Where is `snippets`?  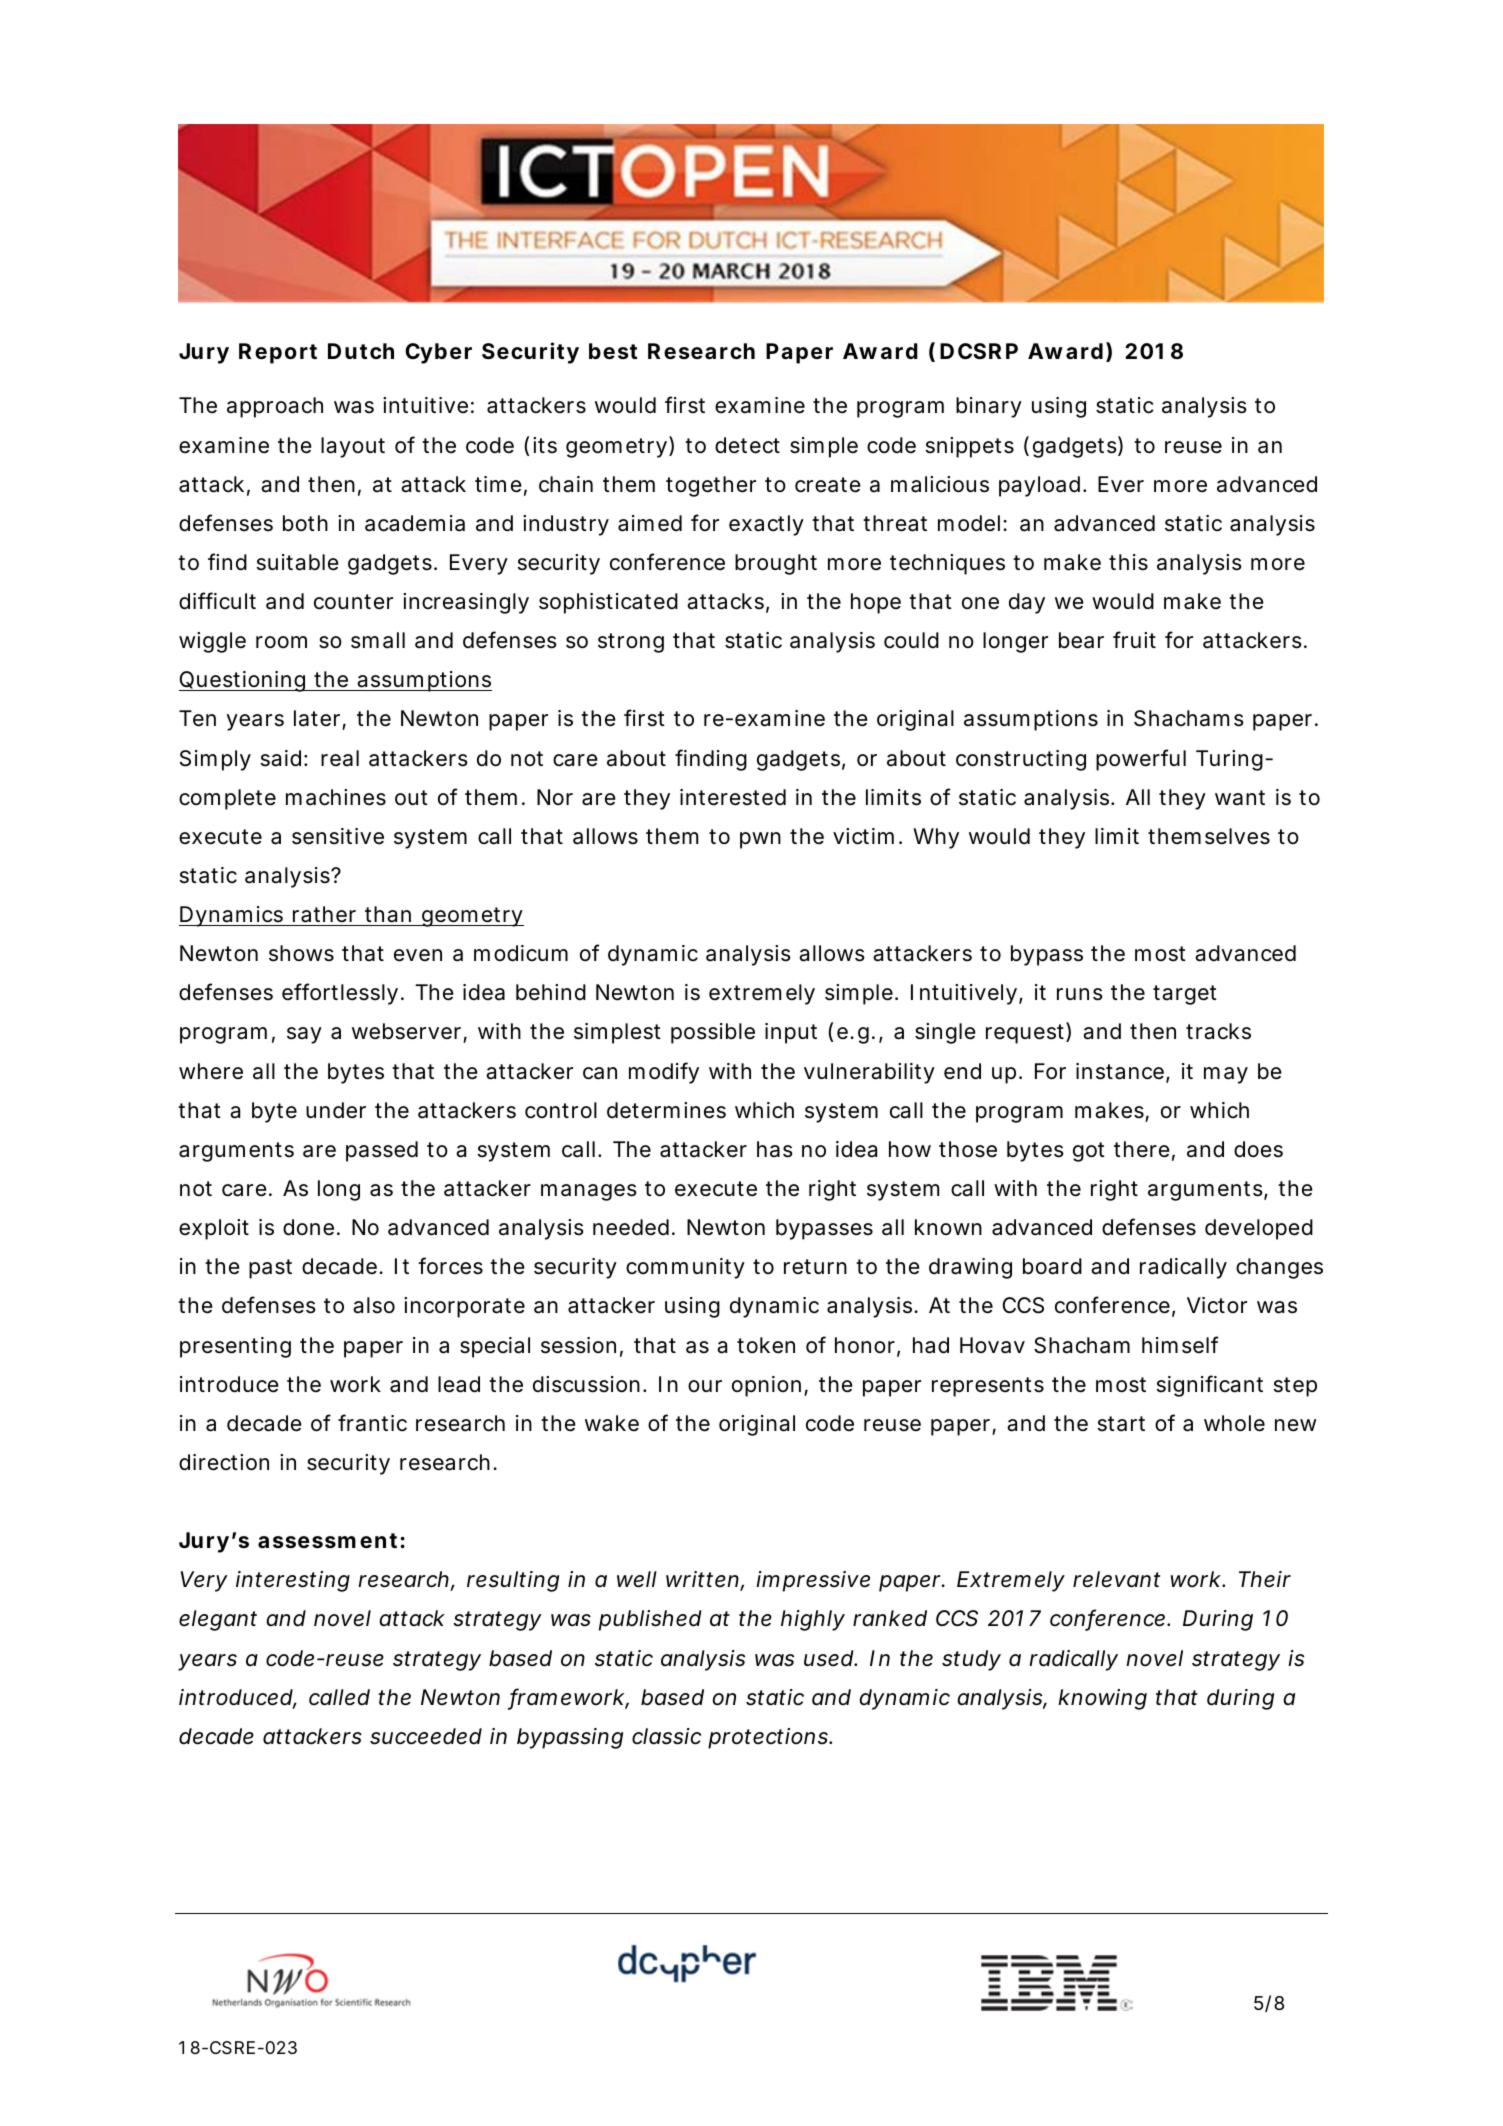 snippets is located at coordinates (970, 447).
